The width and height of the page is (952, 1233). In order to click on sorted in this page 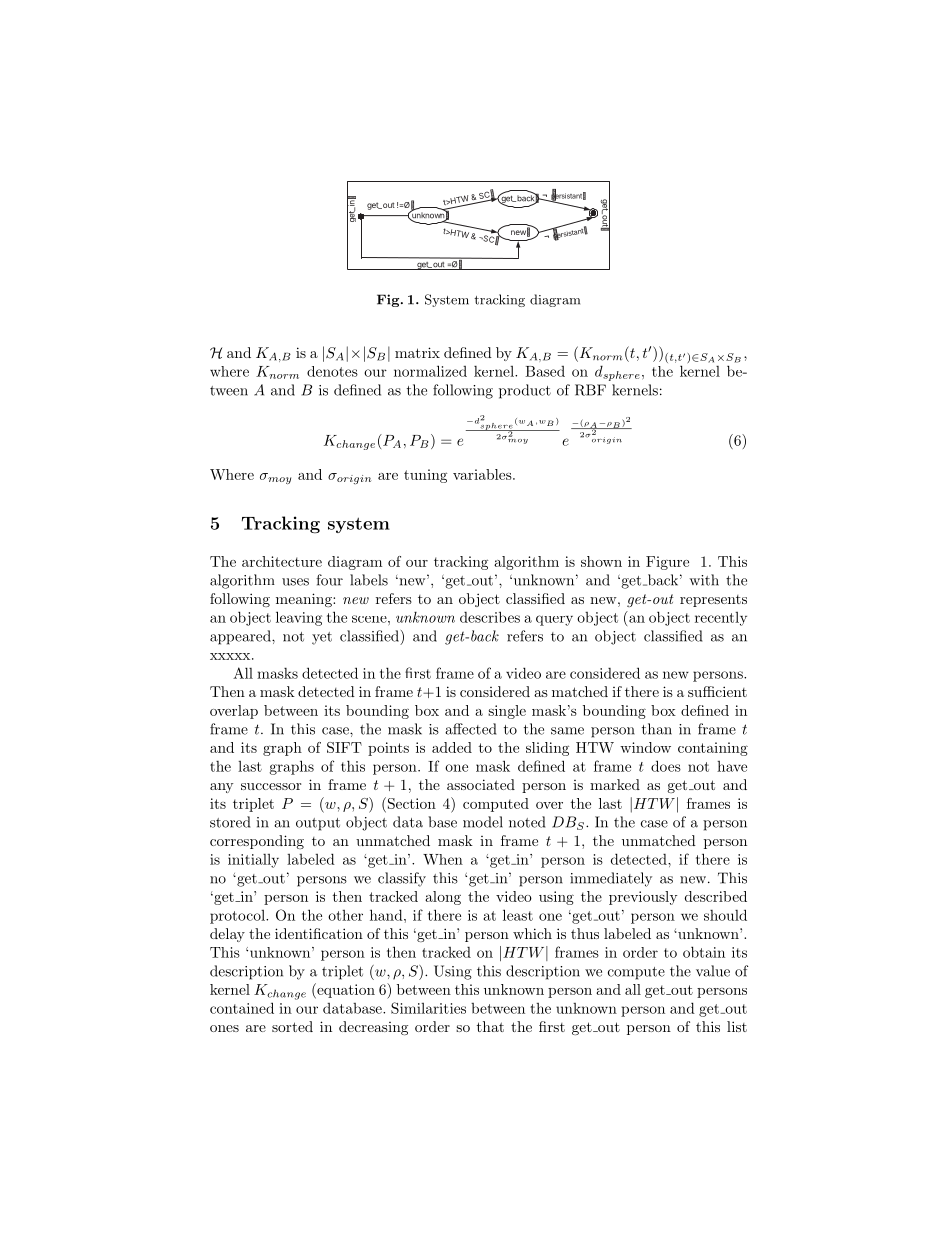, I will do `click(292, 1026)`.
